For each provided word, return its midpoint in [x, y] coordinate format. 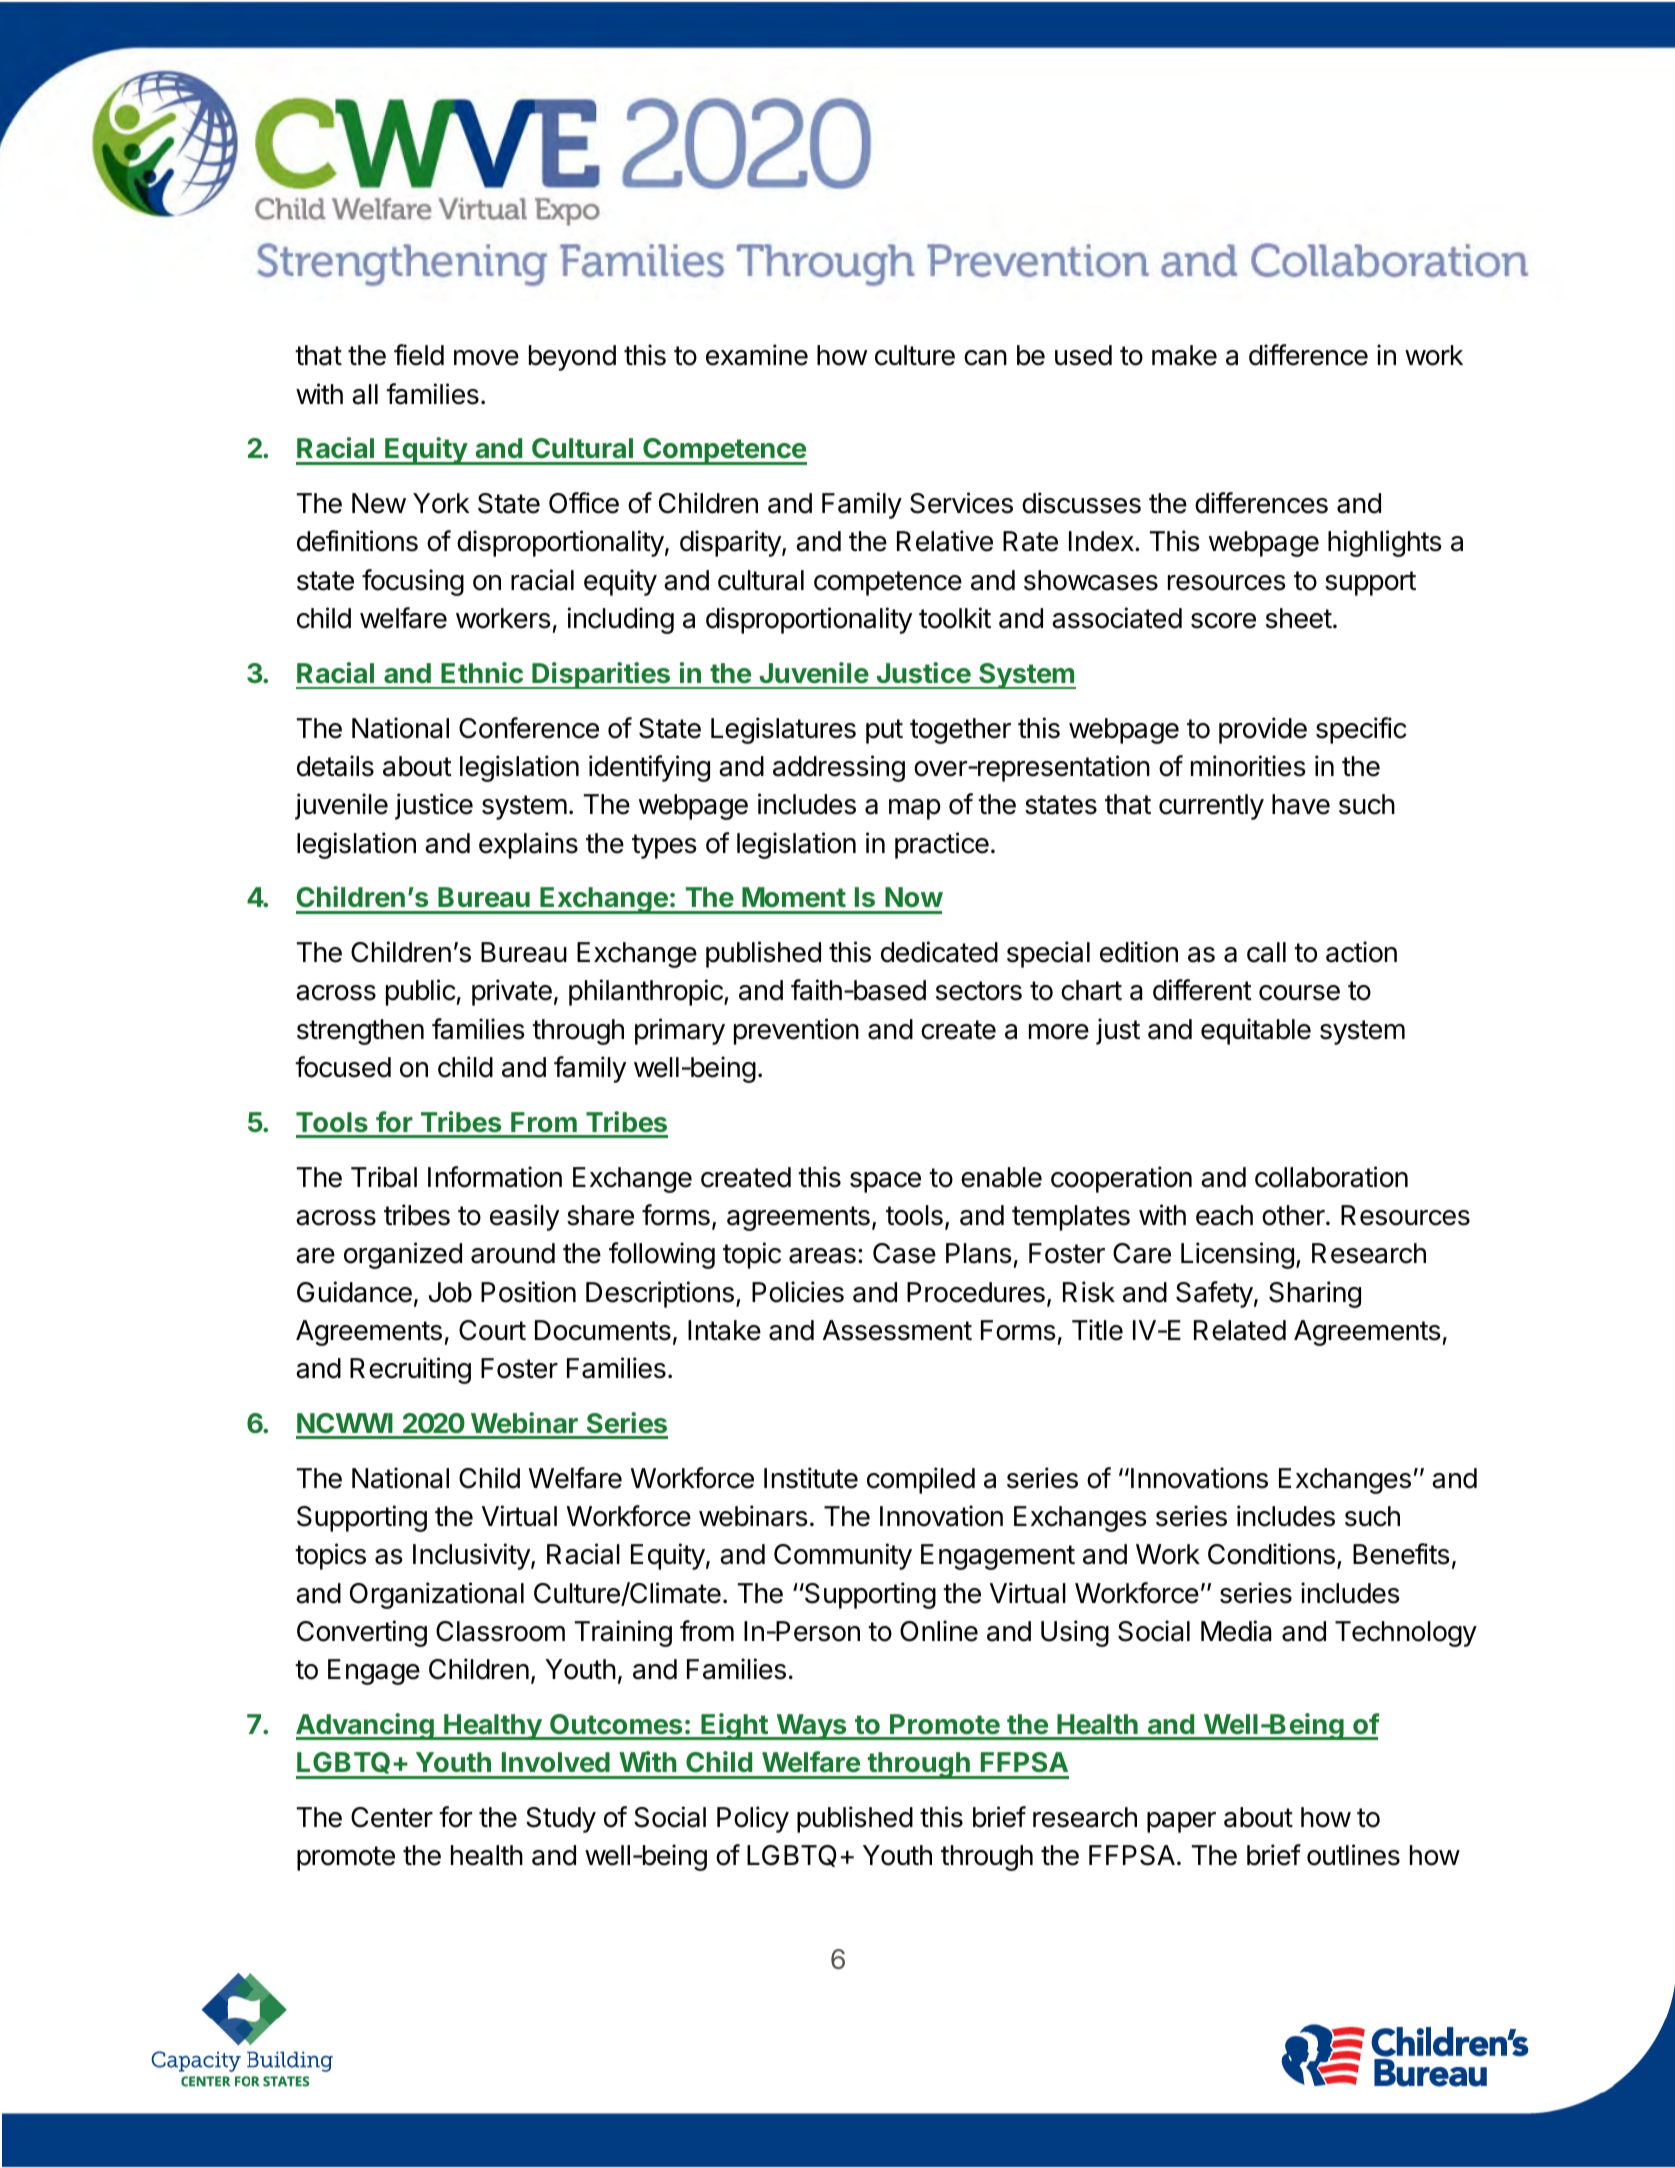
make [1184, 355]
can [985, 358]
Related [1240, 1330]
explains [528, 845]
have [1301, 804]
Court [492, 1330]
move [486, 358]
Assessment [897, 1330]
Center [392, 1817]
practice [942, 845]
